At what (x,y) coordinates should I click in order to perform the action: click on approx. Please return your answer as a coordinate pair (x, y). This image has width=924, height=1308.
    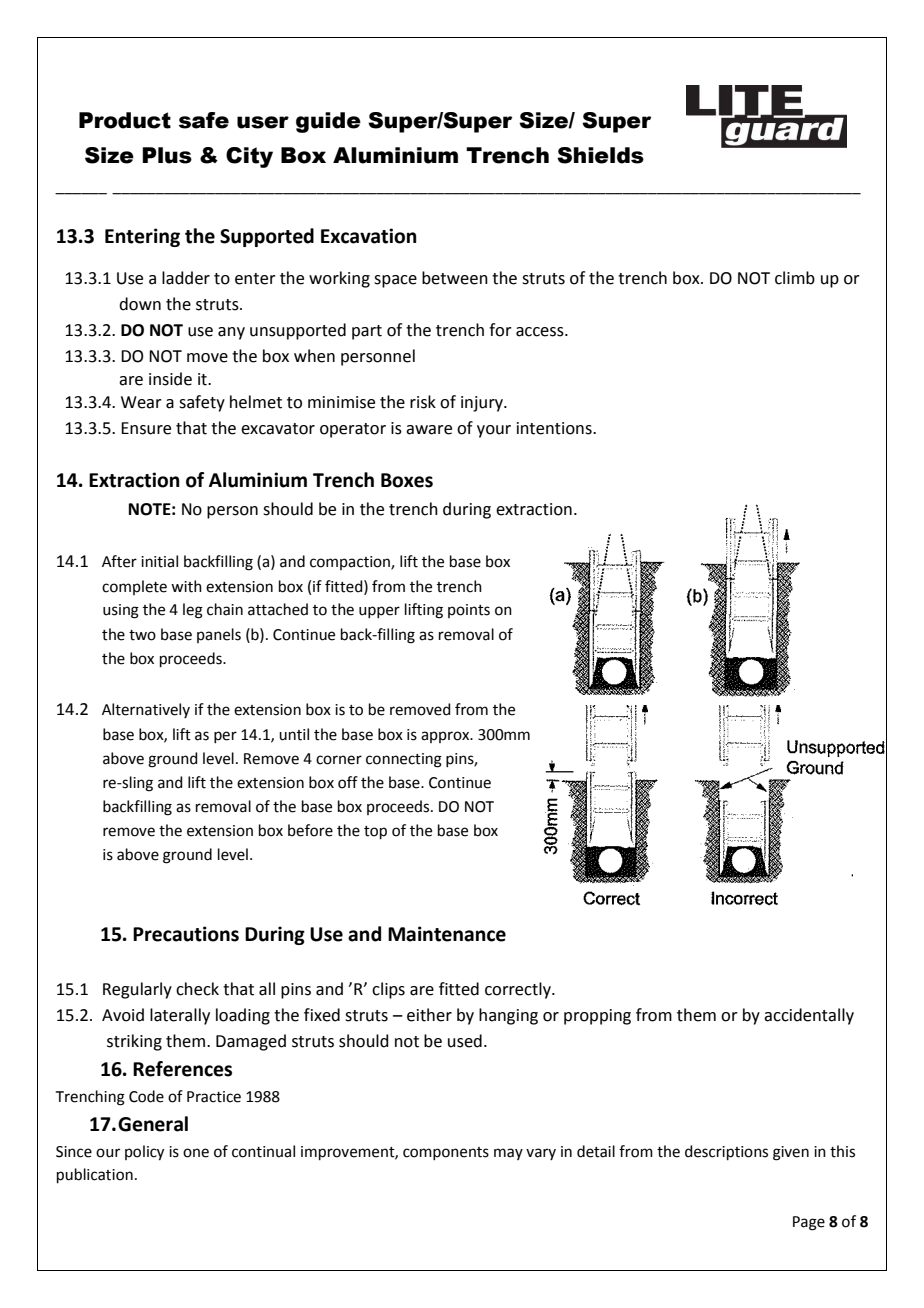
    Looking at the image, I should click on (446, 737).
